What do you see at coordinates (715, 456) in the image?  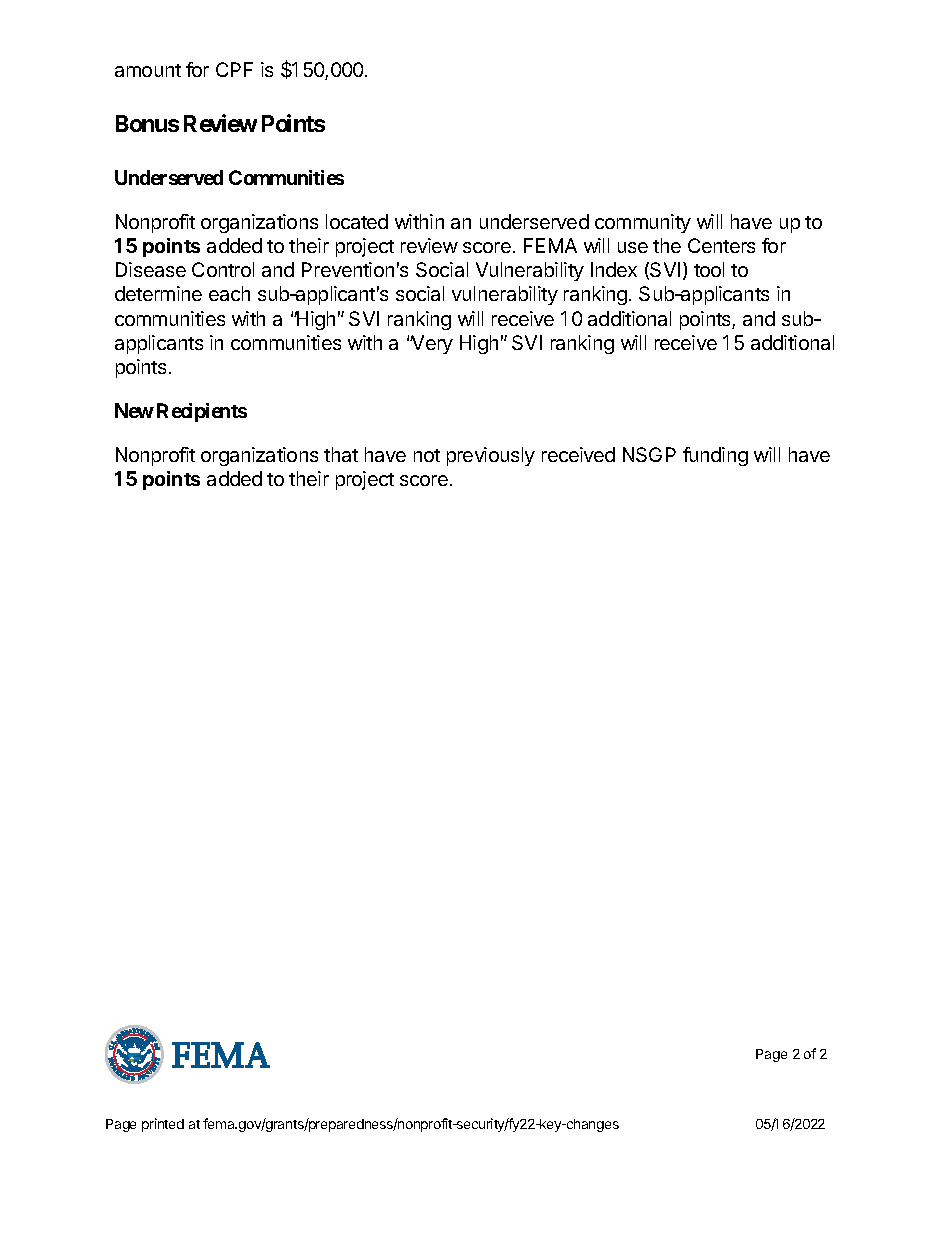 I see `funding` at bounding box center [715, 456].
